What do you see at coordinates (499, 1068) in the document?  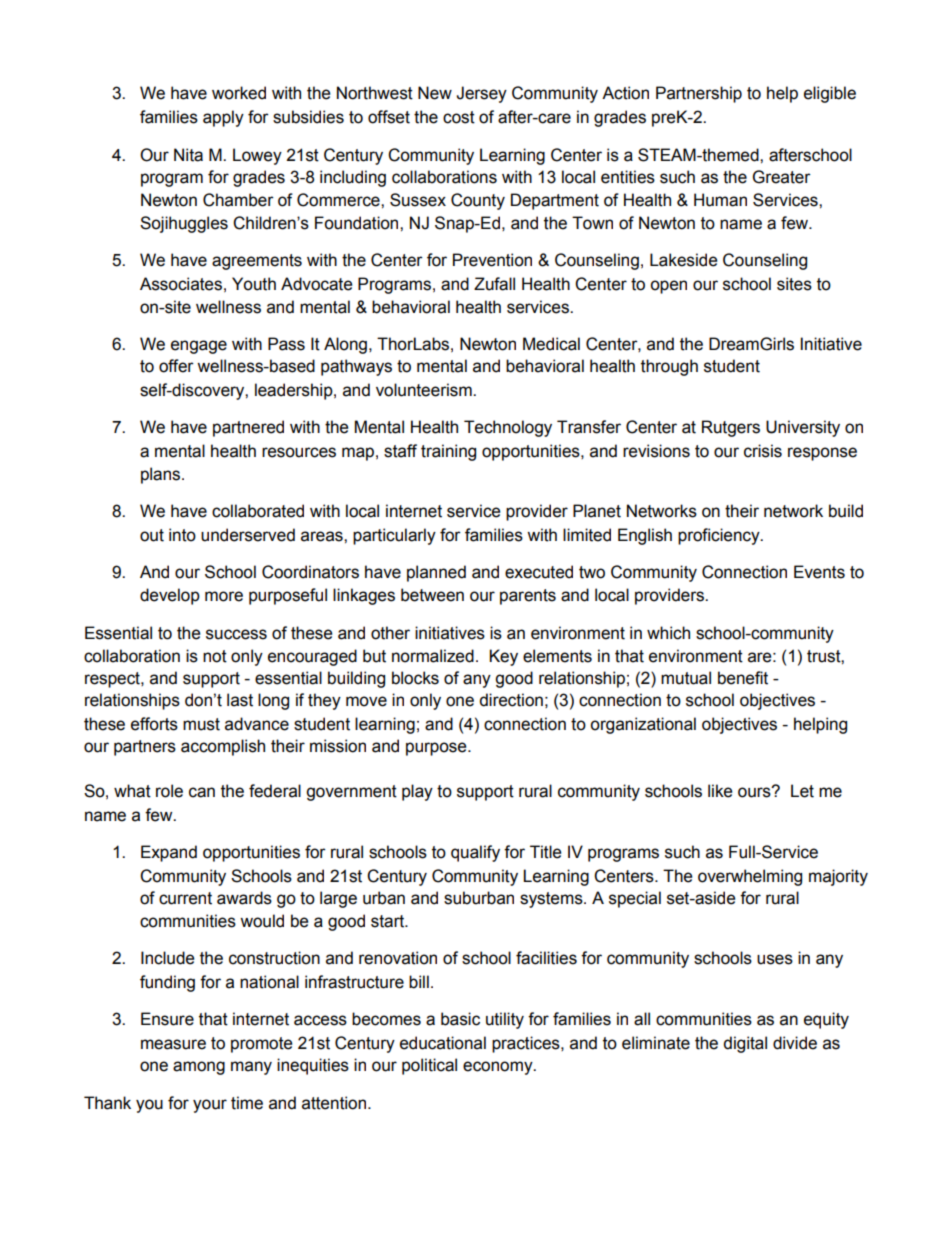 I see `economy` at bounding box center [499, 1068].
